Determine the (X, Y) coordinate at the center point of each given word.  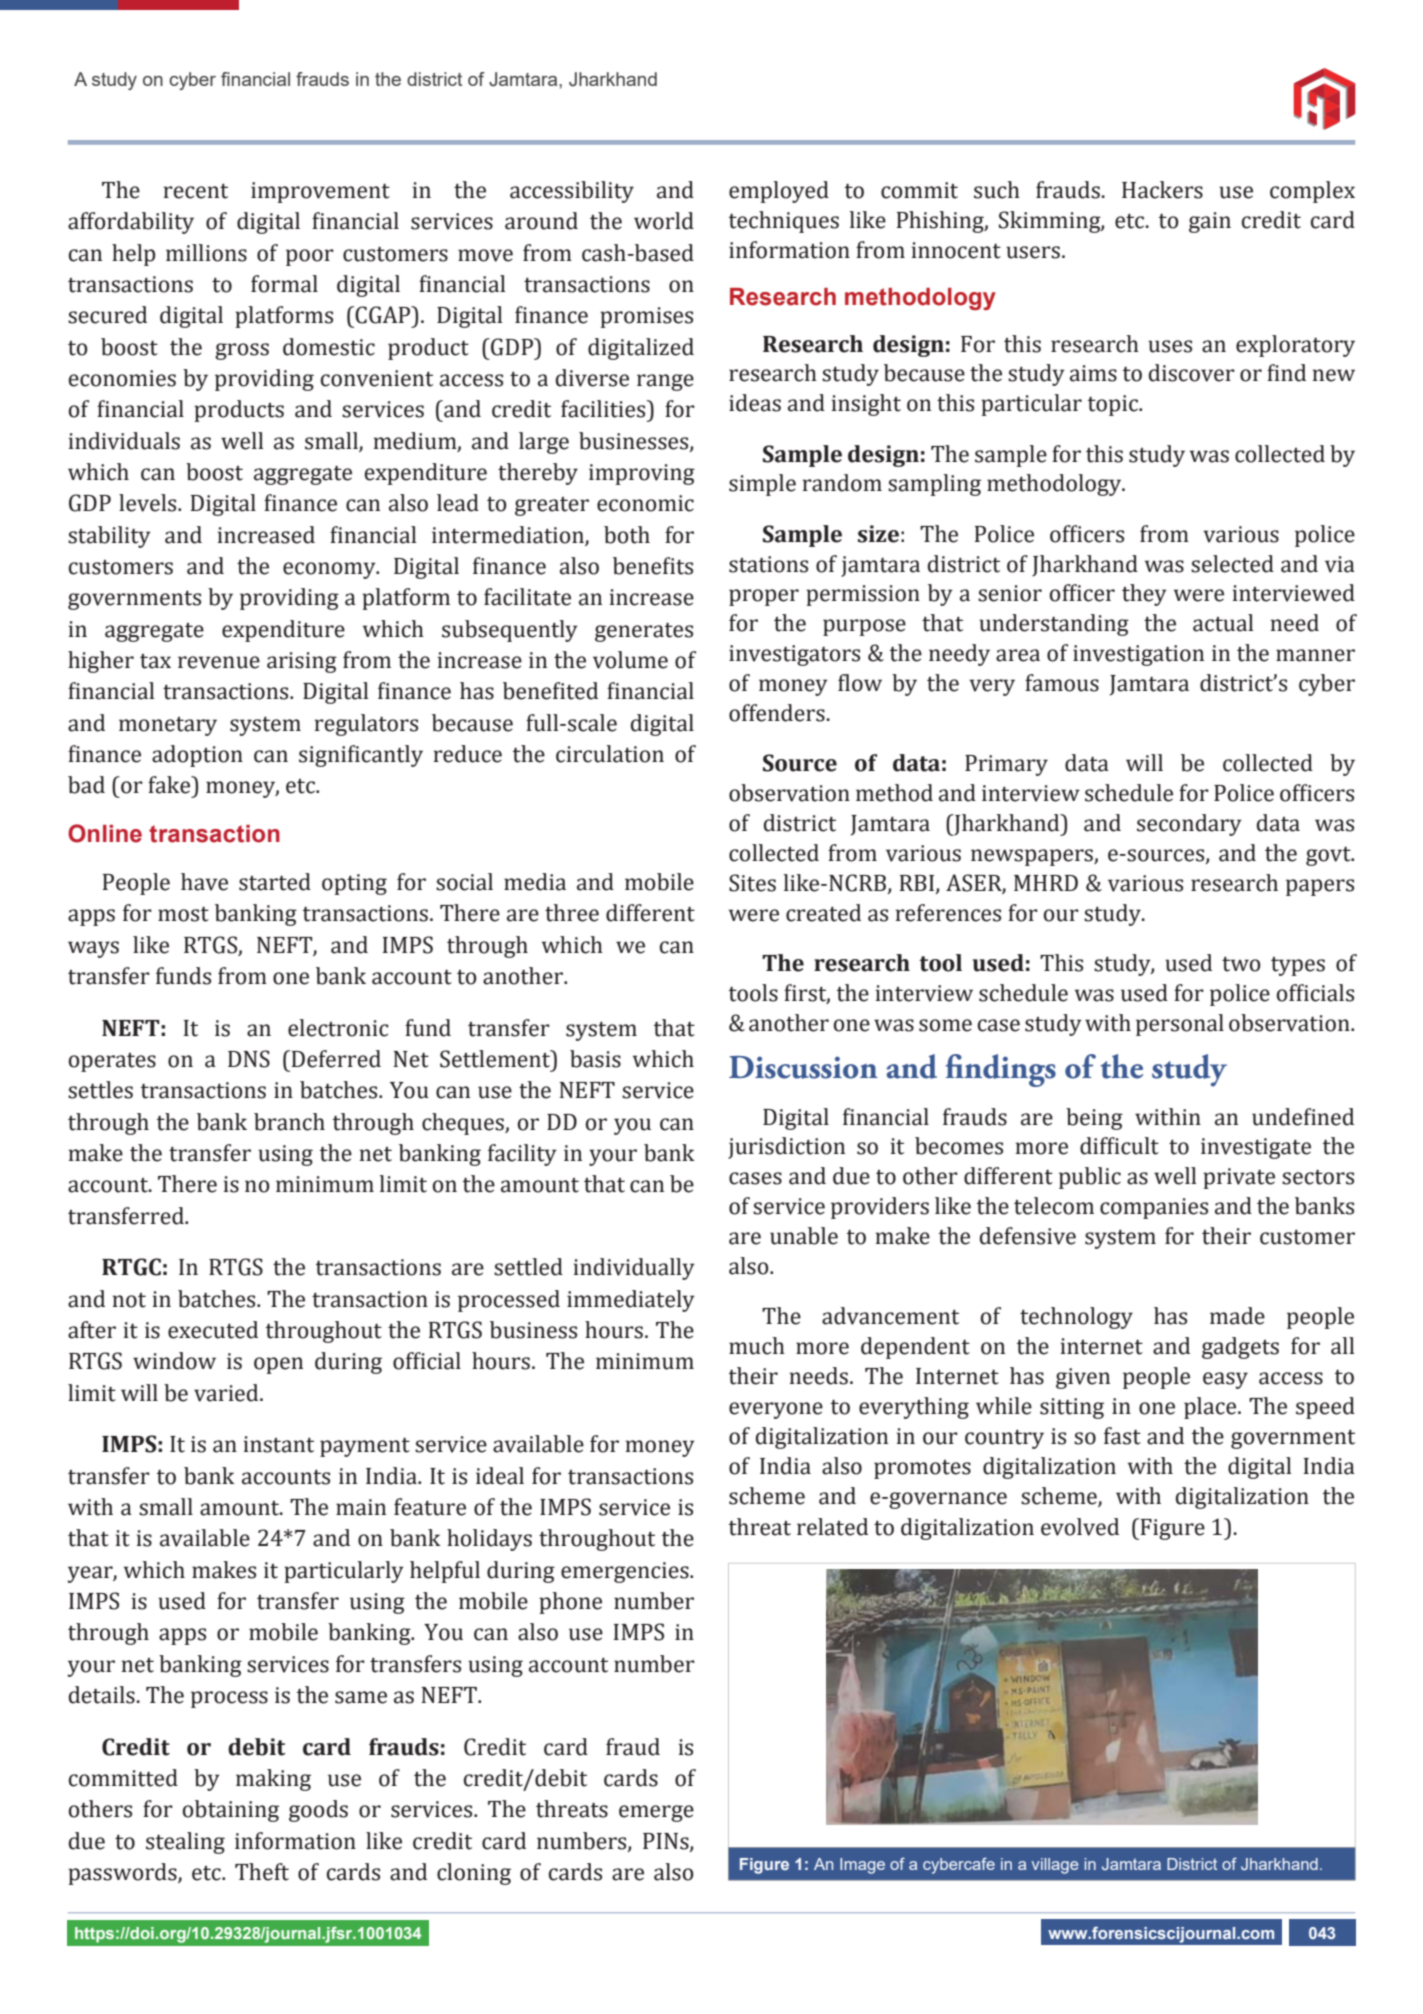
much (757, 1346)
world (664, 221)
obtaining (230, 1811)
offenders (777, 713)
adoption (197, 756)
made (1237, 1316)
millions (206, 253)
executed (213, 1330)
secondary (1189, 825)
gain (1210, 222)
